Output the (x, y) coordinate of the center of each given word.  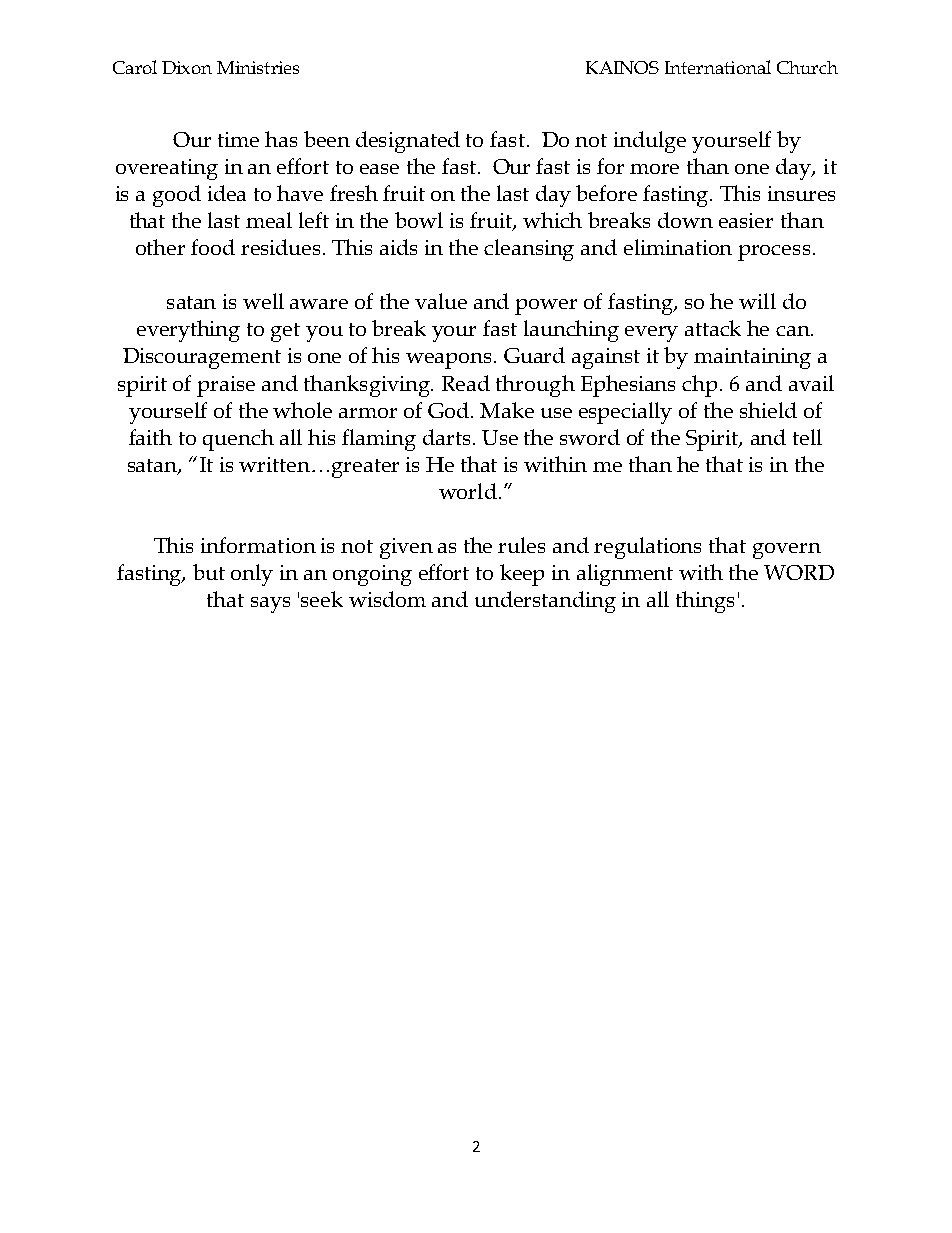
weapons (450, 361)
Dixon (187, 67)
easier (746, 220)
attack (713, 328)
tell (807, 437)
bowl (419, 220)
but (209, 572)
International (718, 67)
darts (446, 437)
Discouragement (202, 358)
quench (238, 440)
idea (227, 193)
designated (408, 142)
